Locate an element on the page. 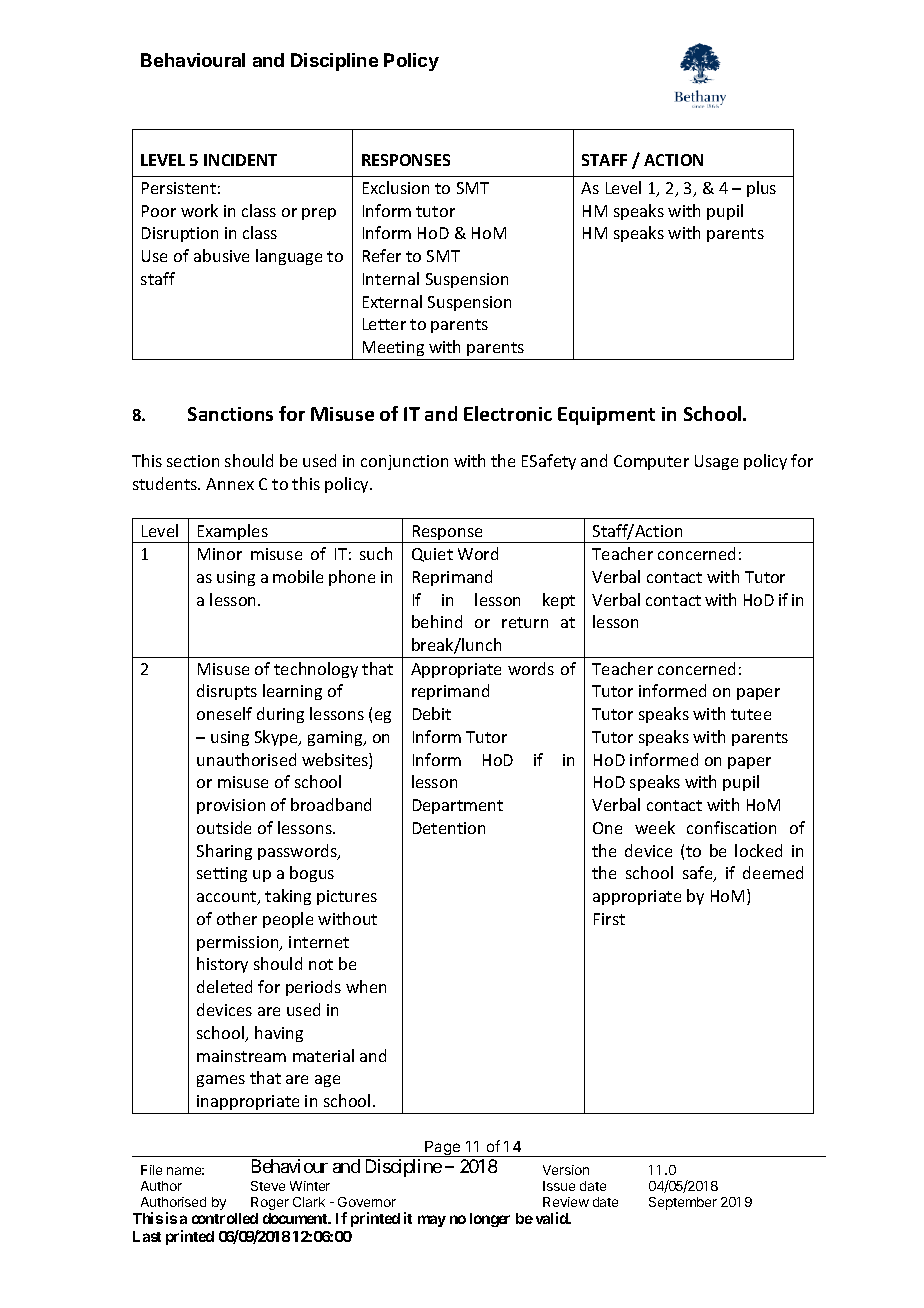 Image resolution: width=924 pixels, height=1308 pixels. plus is located at coordinates (761, 189).
